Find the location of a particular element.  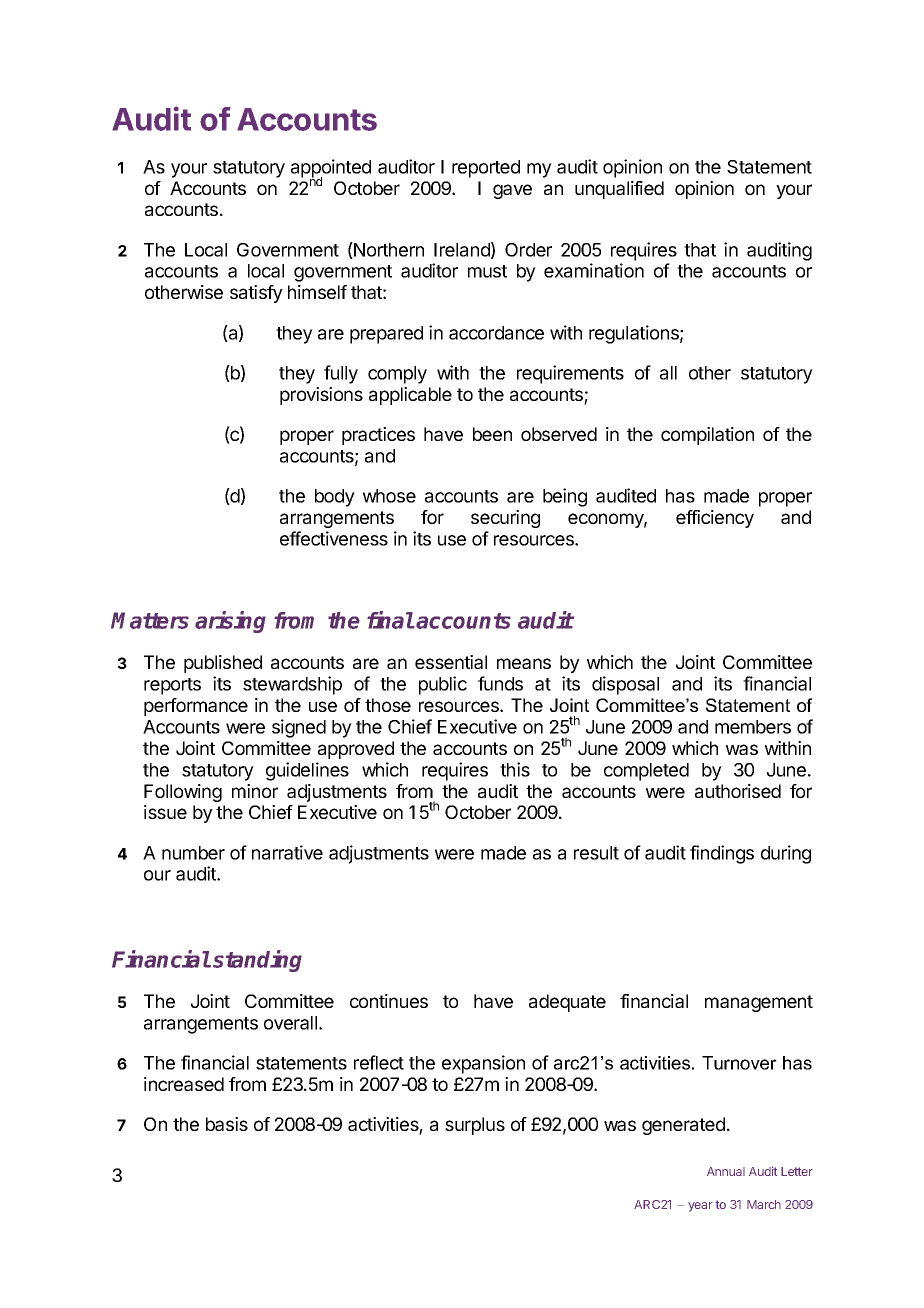

appointed is located at coordinates (331, 169).
